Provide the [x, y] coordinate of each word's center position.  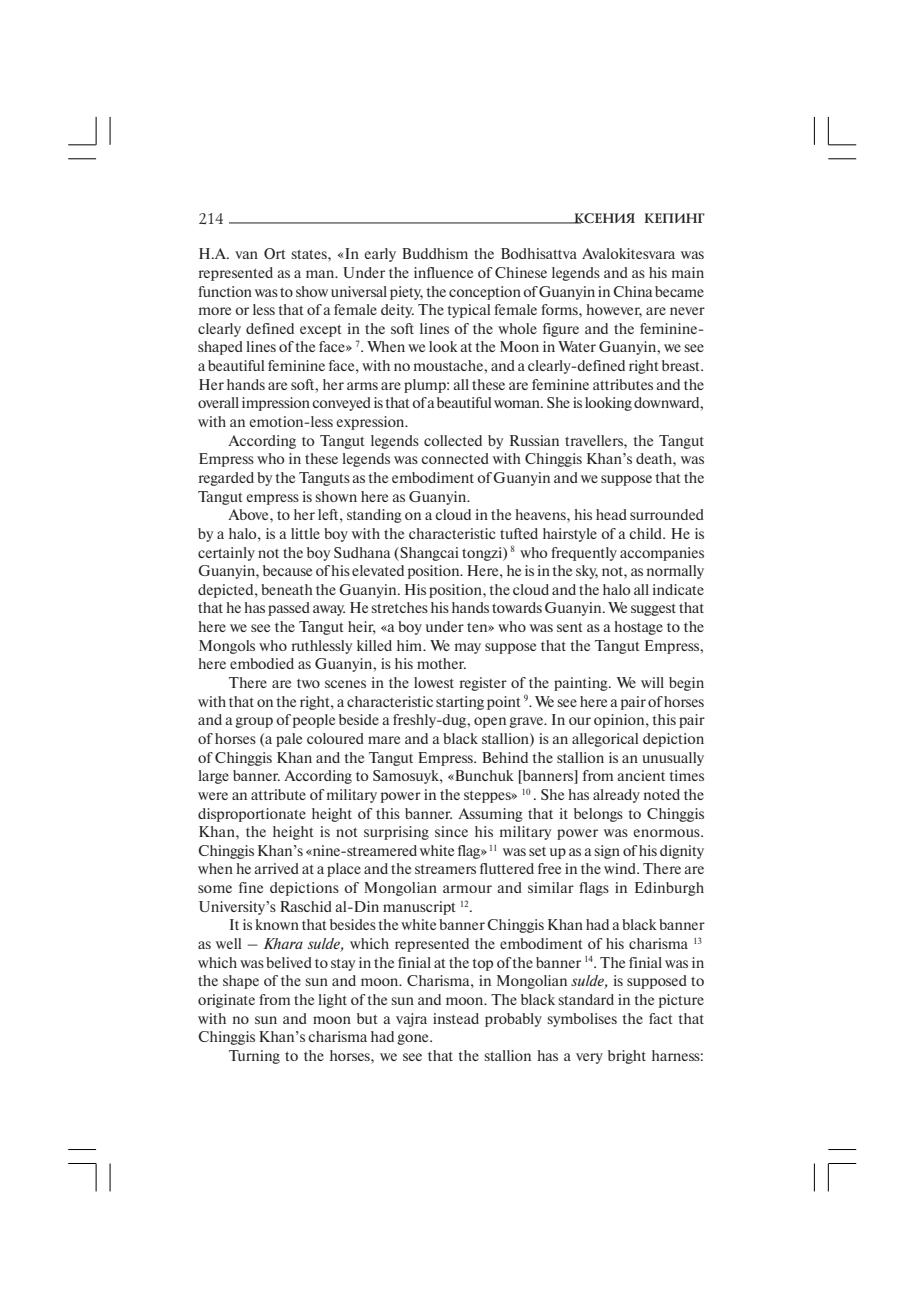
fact [661, 1018]
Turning [254, 1057]
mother [441, 663]
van [246, 255]
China [632, 291]
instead [456, 1018]
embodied [262, 663]
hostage [638, 628]
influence [443, 272]
